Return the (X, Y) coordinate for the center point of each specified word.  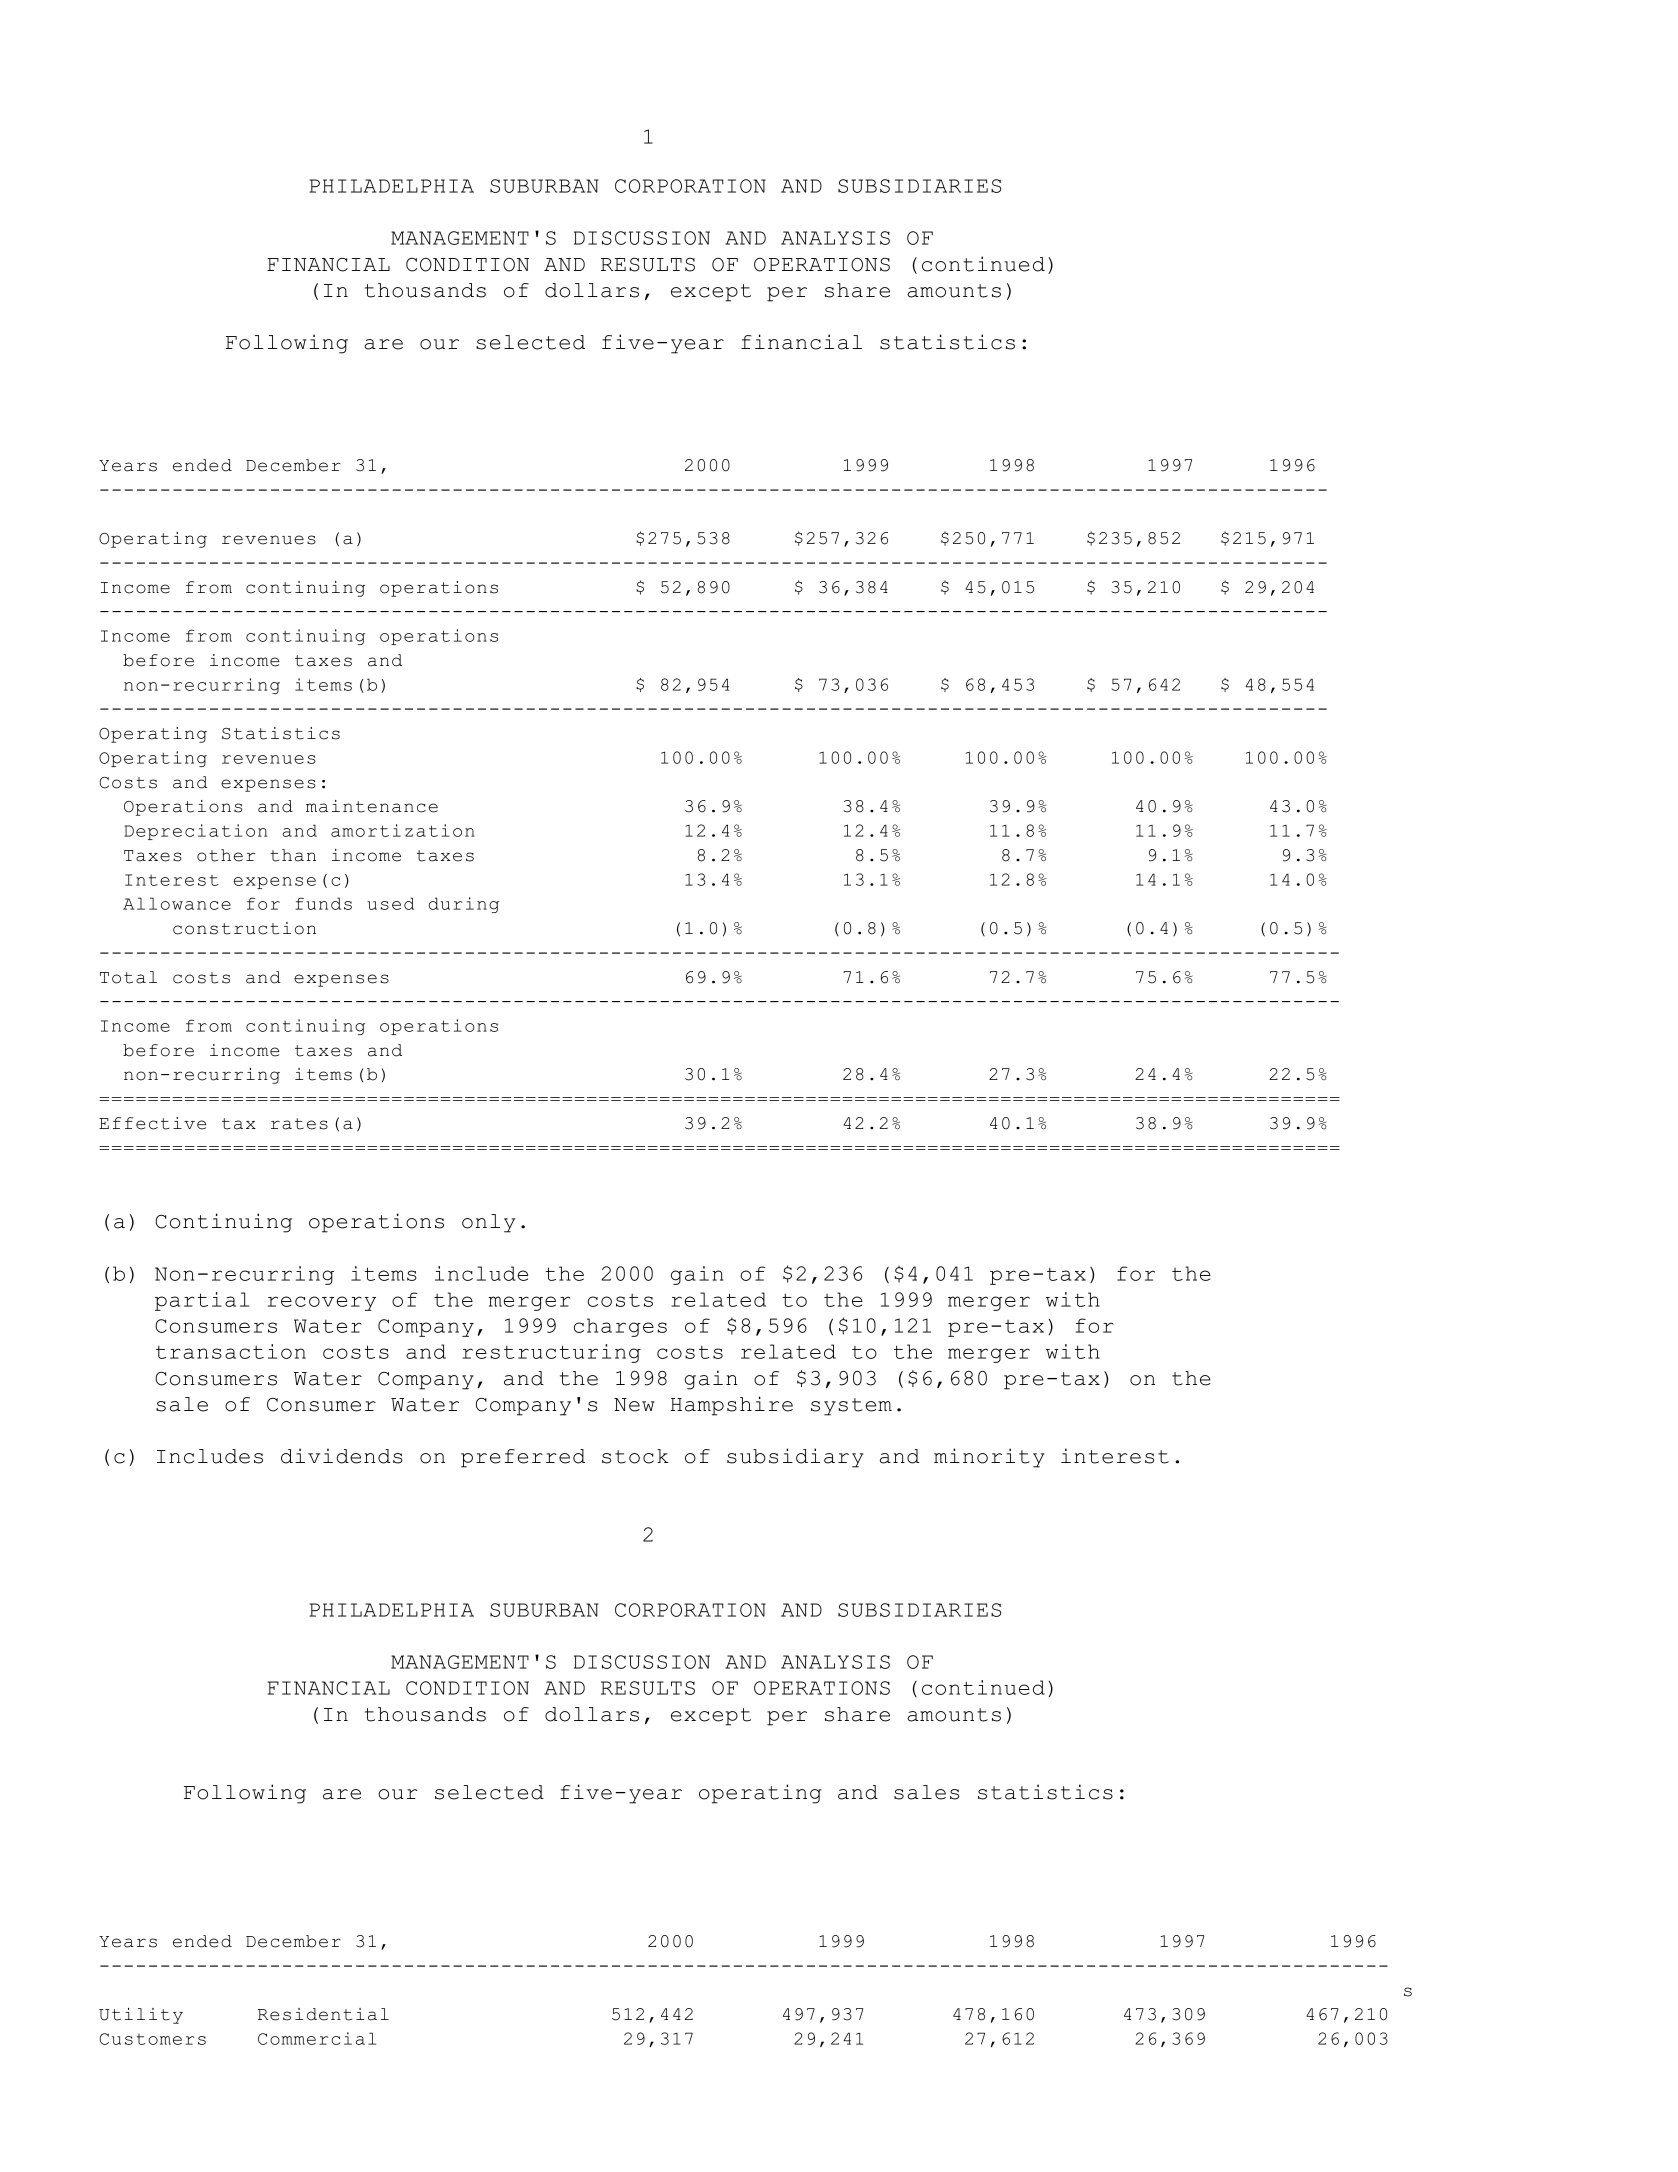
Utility (141, 2016)
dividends (342, 1456)
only (488, 1223)
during (464, 905)
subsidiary (795, 1458)
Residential (323, 2014)
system (851, 1407)
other (226, 855)
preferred (523, 1458)
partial (202, 1301)
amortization (403, 830)
